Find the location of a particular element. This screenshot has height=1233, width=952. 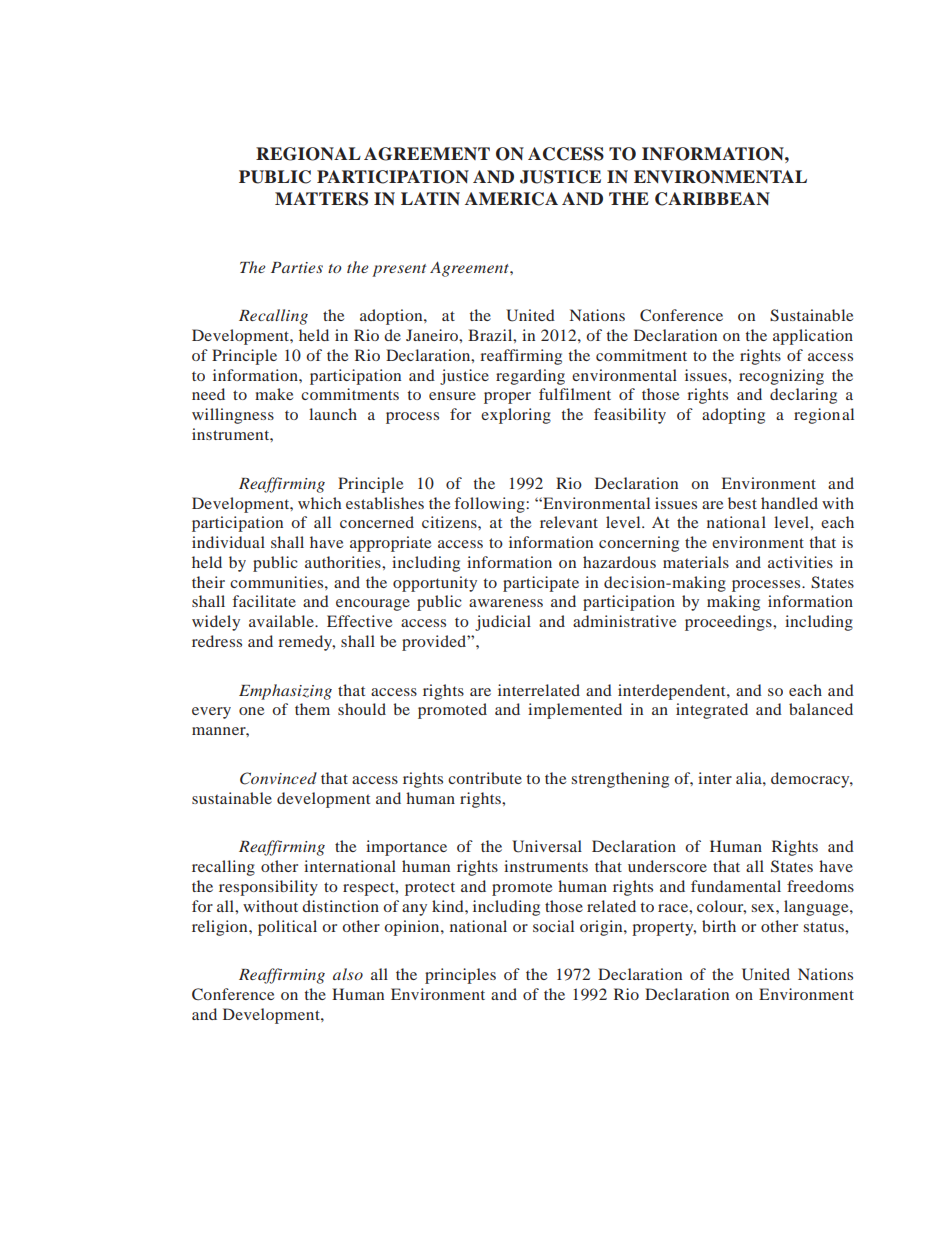

adopting is located at coordinates (733, 416).
